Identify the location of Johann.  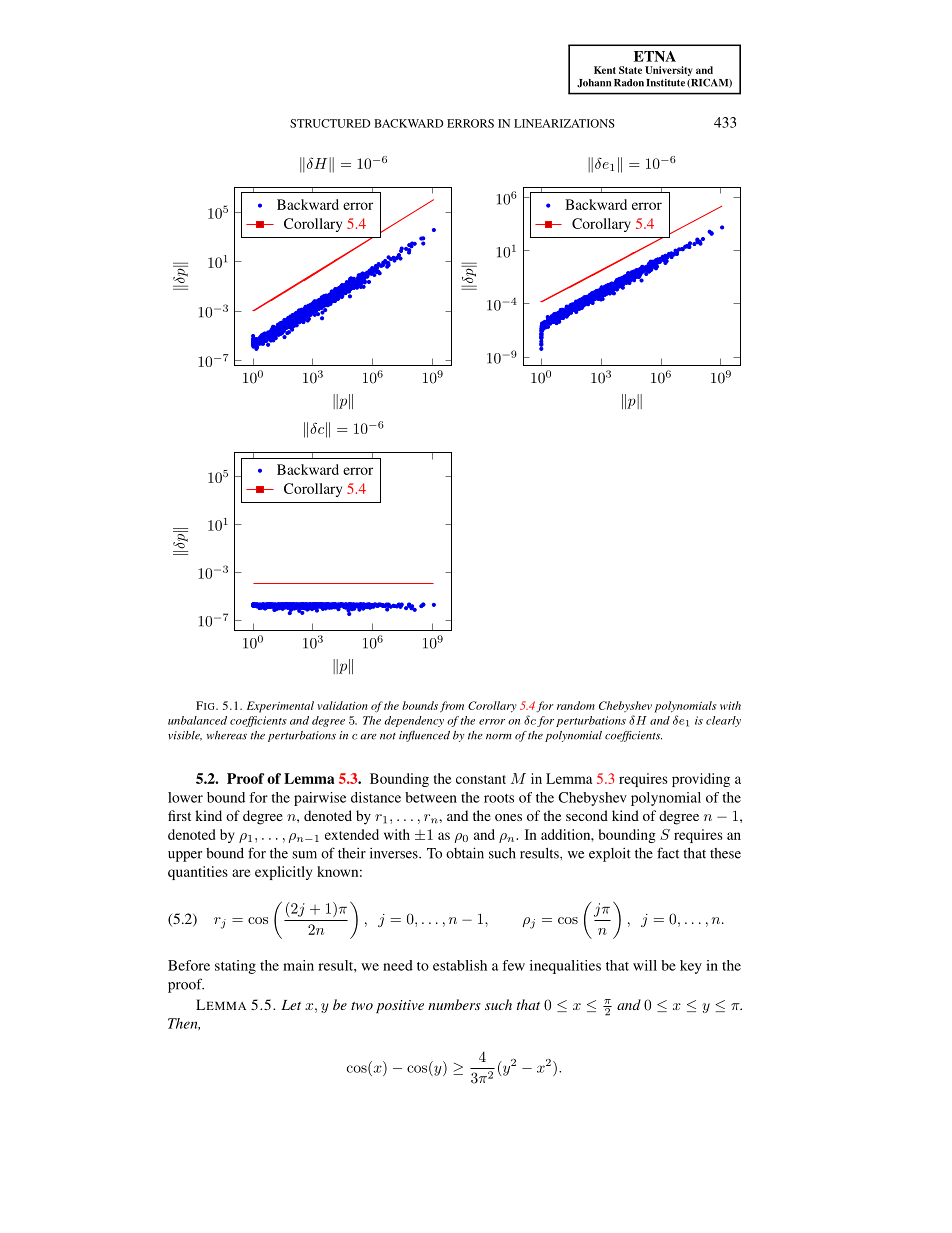
(594, 83).
